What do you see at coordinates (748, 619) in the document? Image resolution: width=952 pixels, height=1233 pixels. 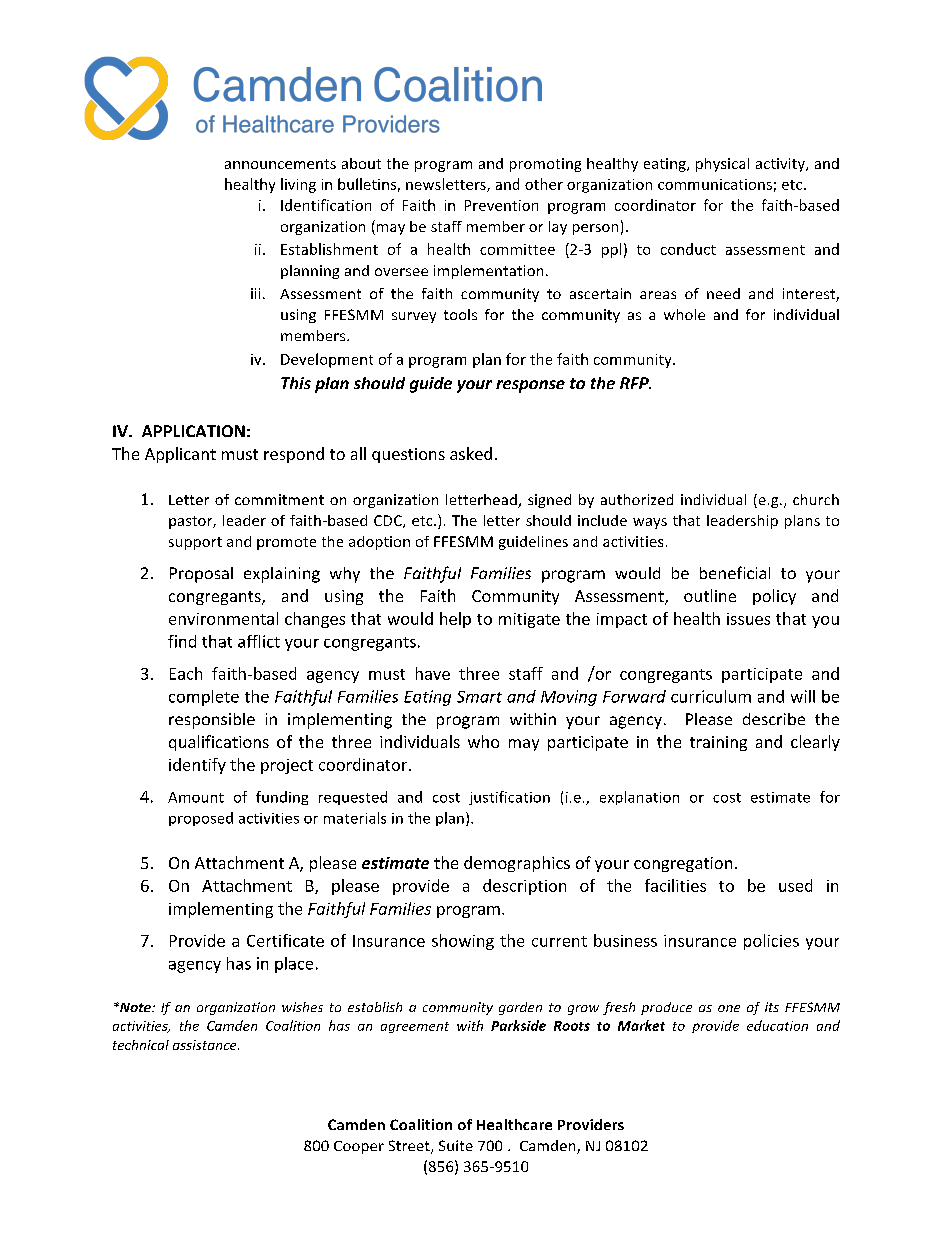 I see `issues` at bounding box center [748, 619].
